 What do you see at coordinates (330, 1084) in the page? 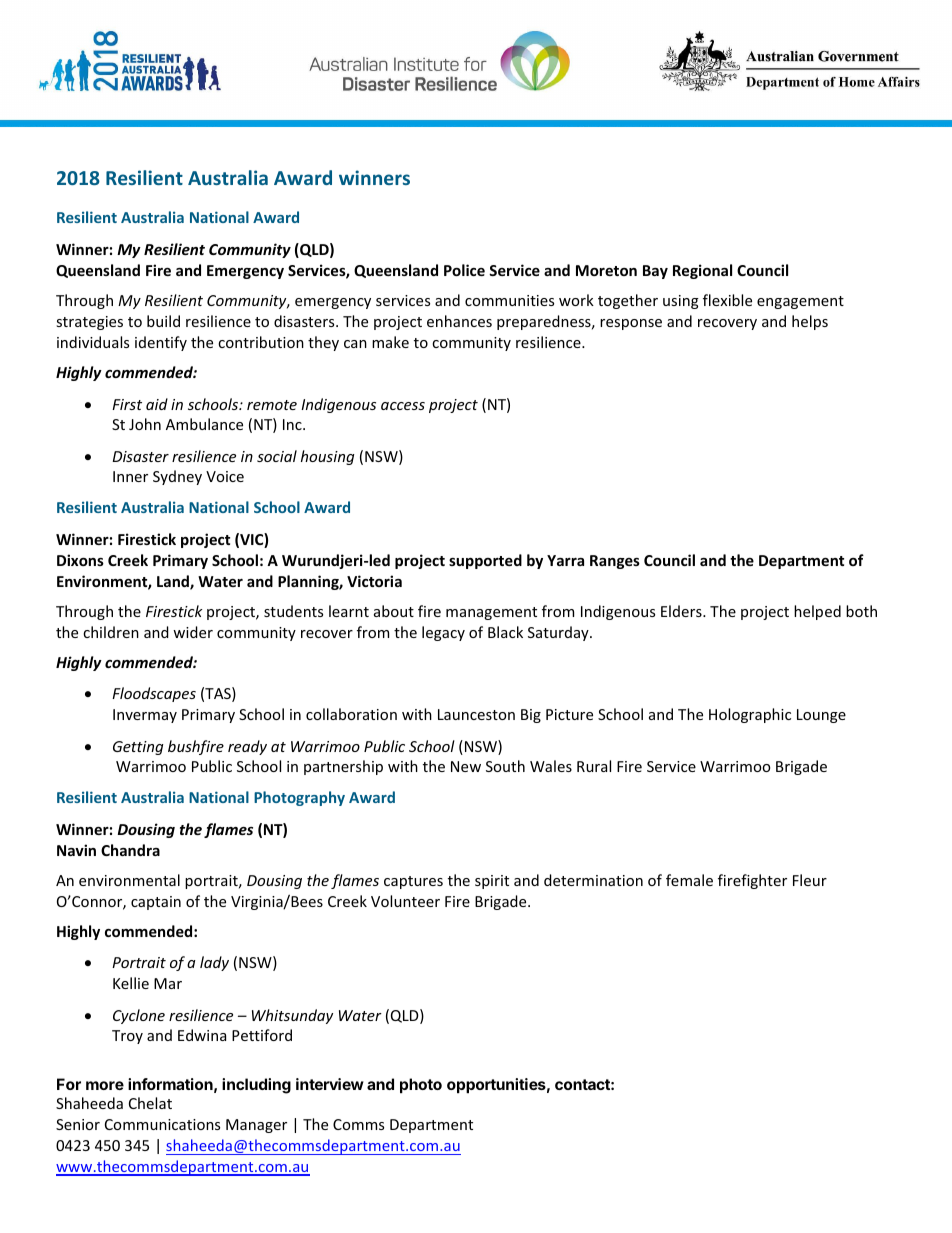
I see `interview` at bounding box center [330, 1084].
